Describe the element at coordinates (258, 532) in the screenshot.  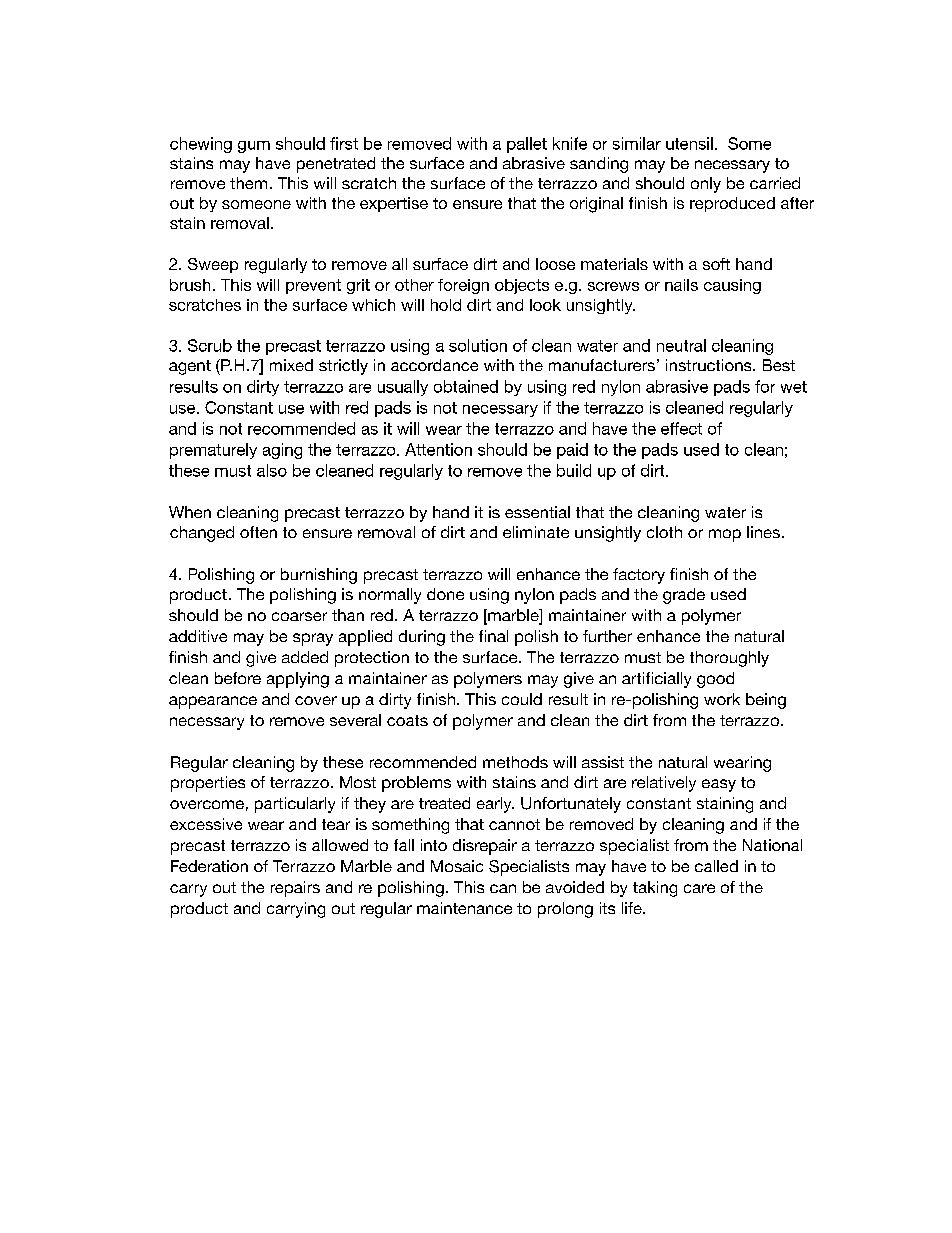
I see `often` at that location.
